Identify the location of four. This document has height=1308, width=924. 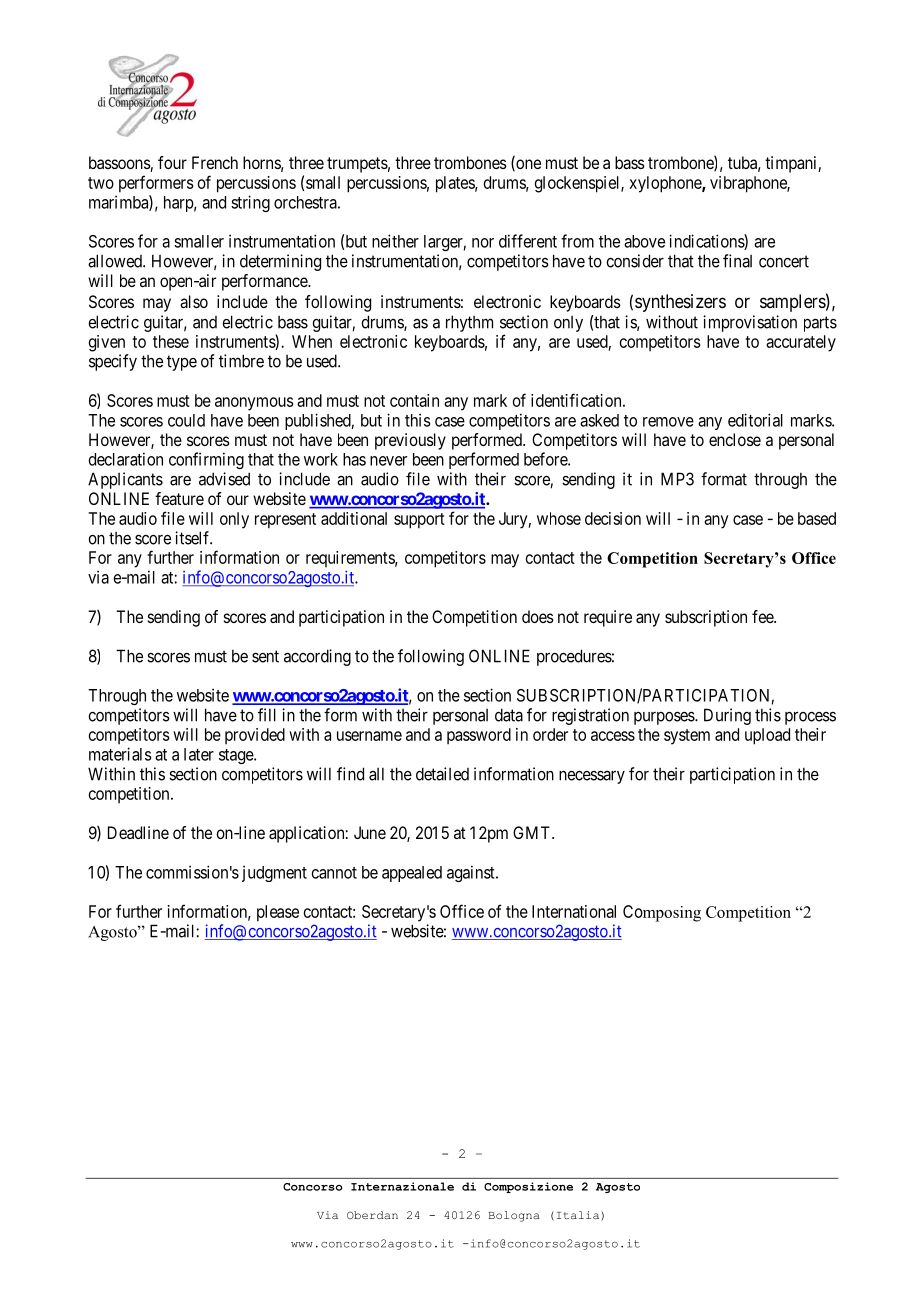
(172, 162).
